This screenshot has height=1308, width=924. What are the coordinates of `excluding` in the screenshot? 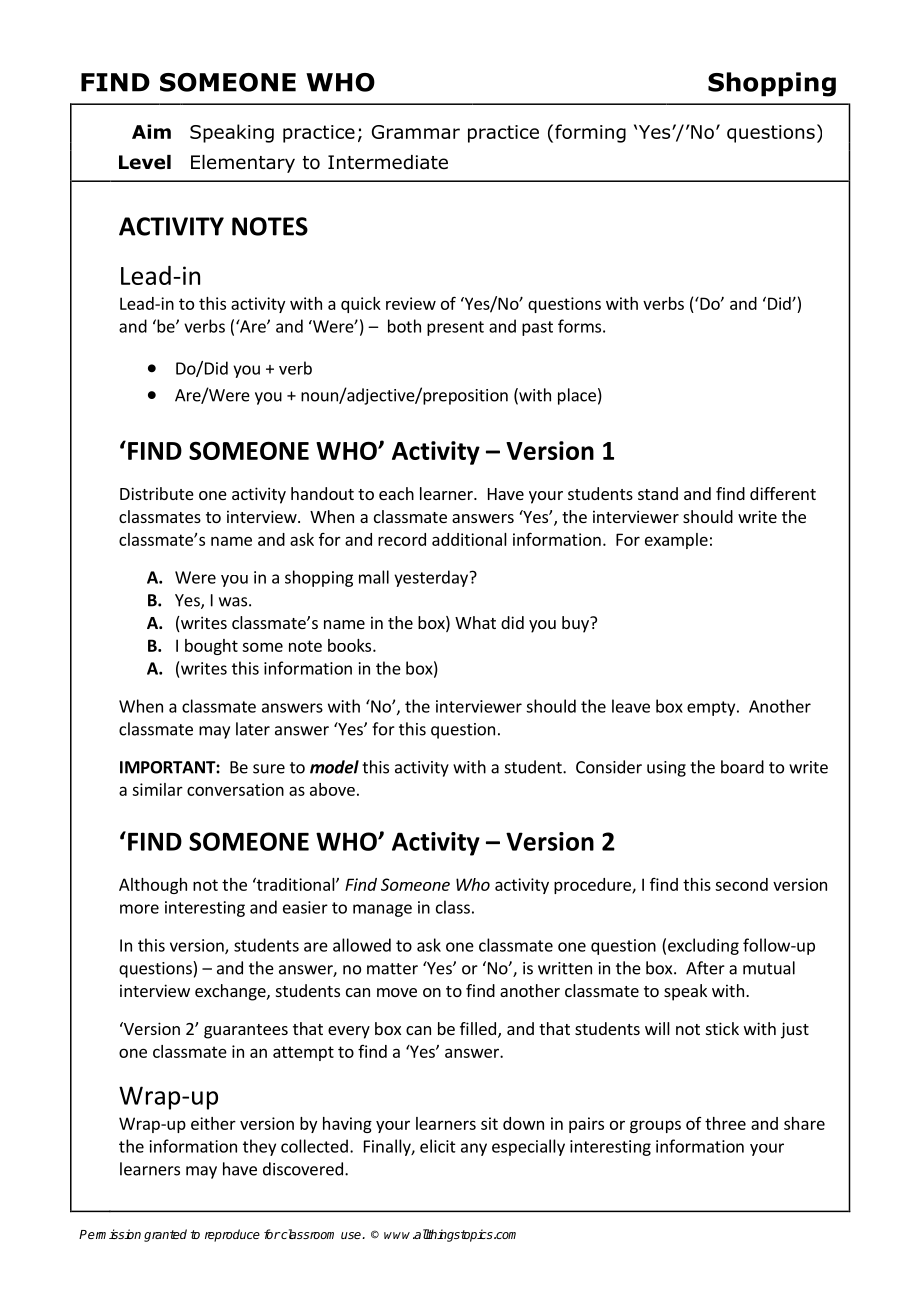 It's located at (703, 946).
